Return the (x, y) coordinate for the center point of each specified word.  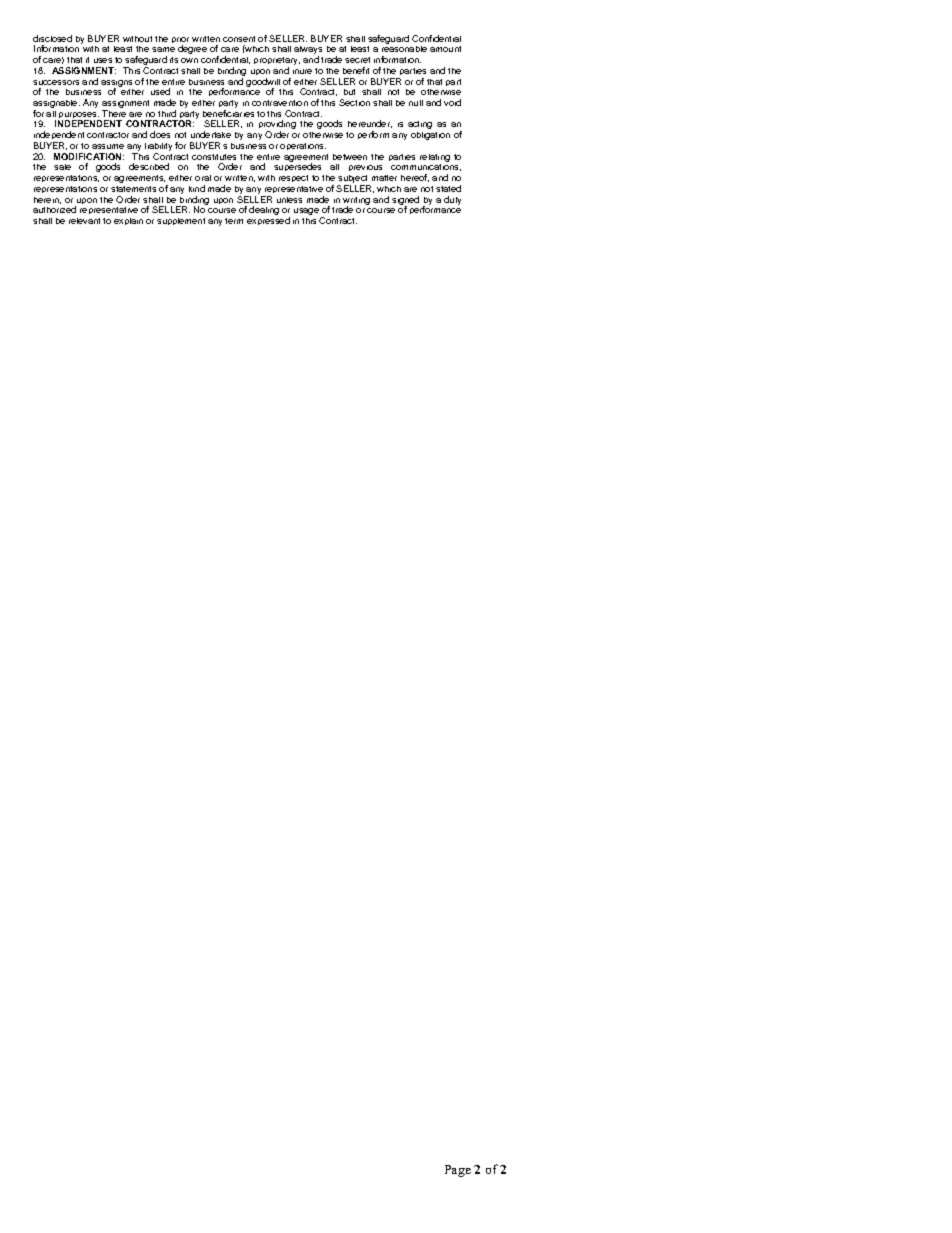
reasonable (404, 49)
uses (103, 60)
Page (458, 1171)
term (234, 221)
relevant (84, 221)
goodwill (263, 83)
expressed (268, 221)
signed (405, 201)
